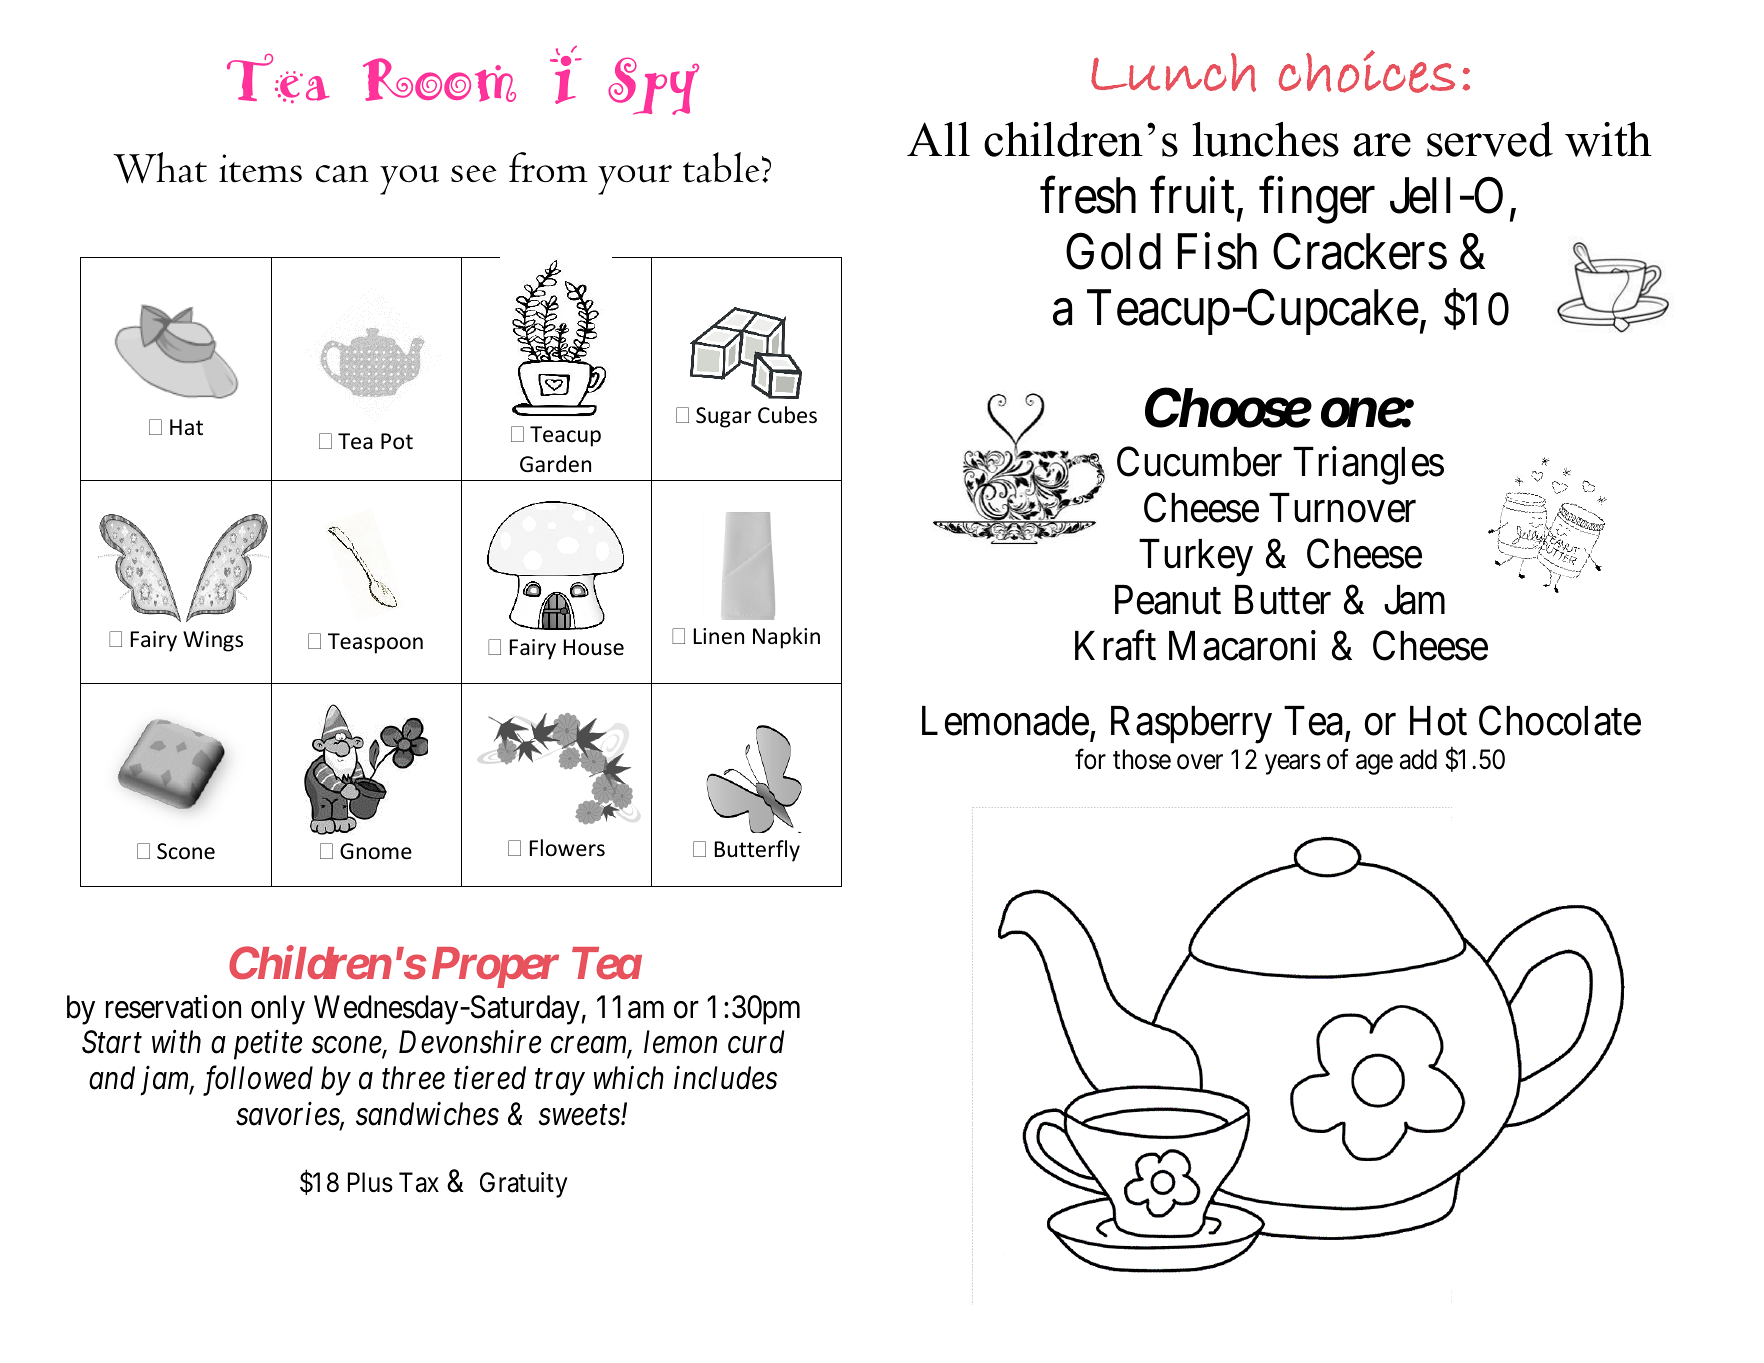 This screenshot has width=1764, height=1363. Describe the element at coordinates (1438, 721) in the screenshot. I see `Hot` at that location.
